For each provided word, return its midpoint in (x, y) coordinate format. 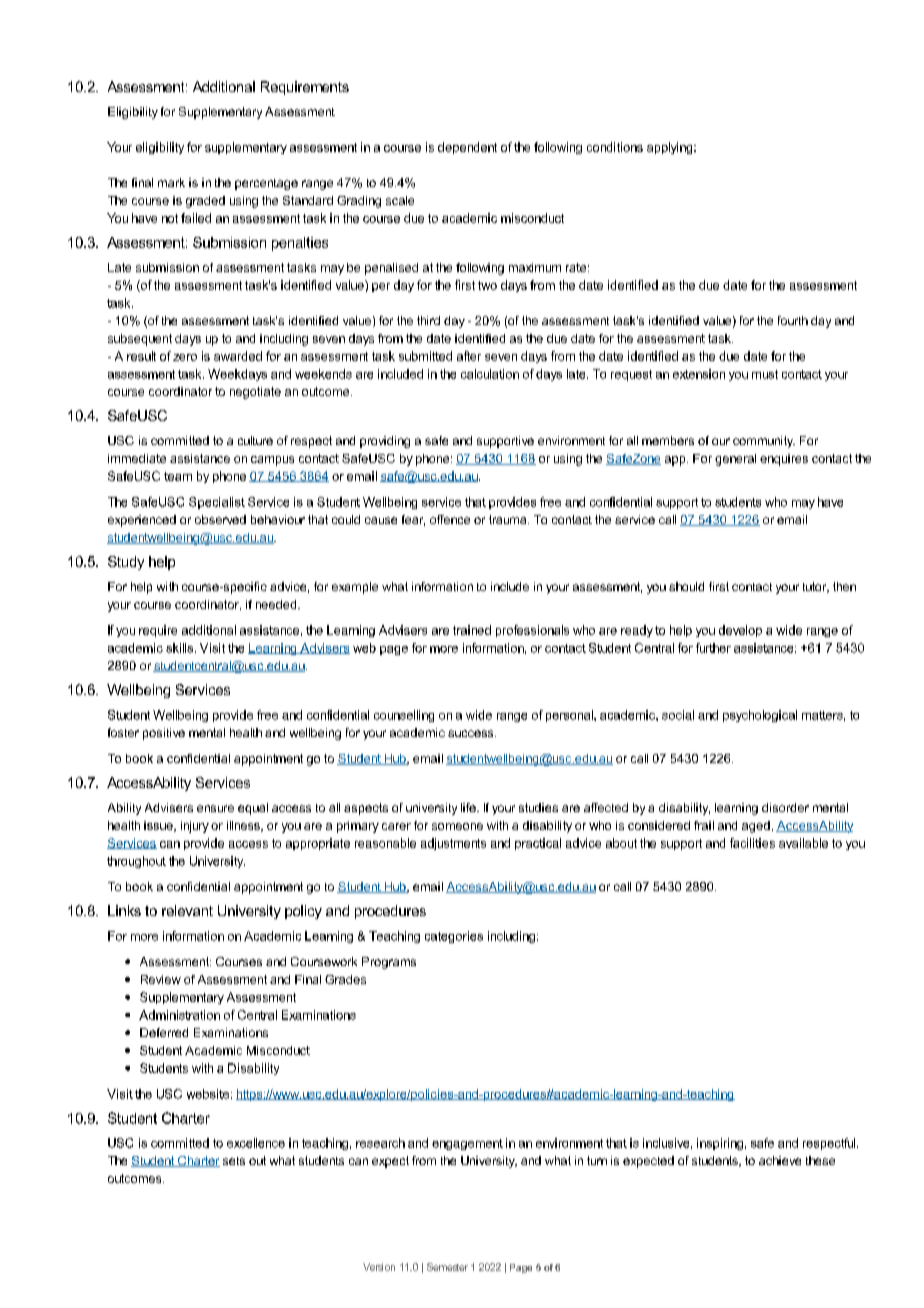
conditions (615, 147)
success (472, 733)
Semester (447, 1267)
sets (234, 1161)
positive (164, 734)
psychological (760, 716)
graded (205, 202)
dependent (467, 148)
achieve (780, 1160)
